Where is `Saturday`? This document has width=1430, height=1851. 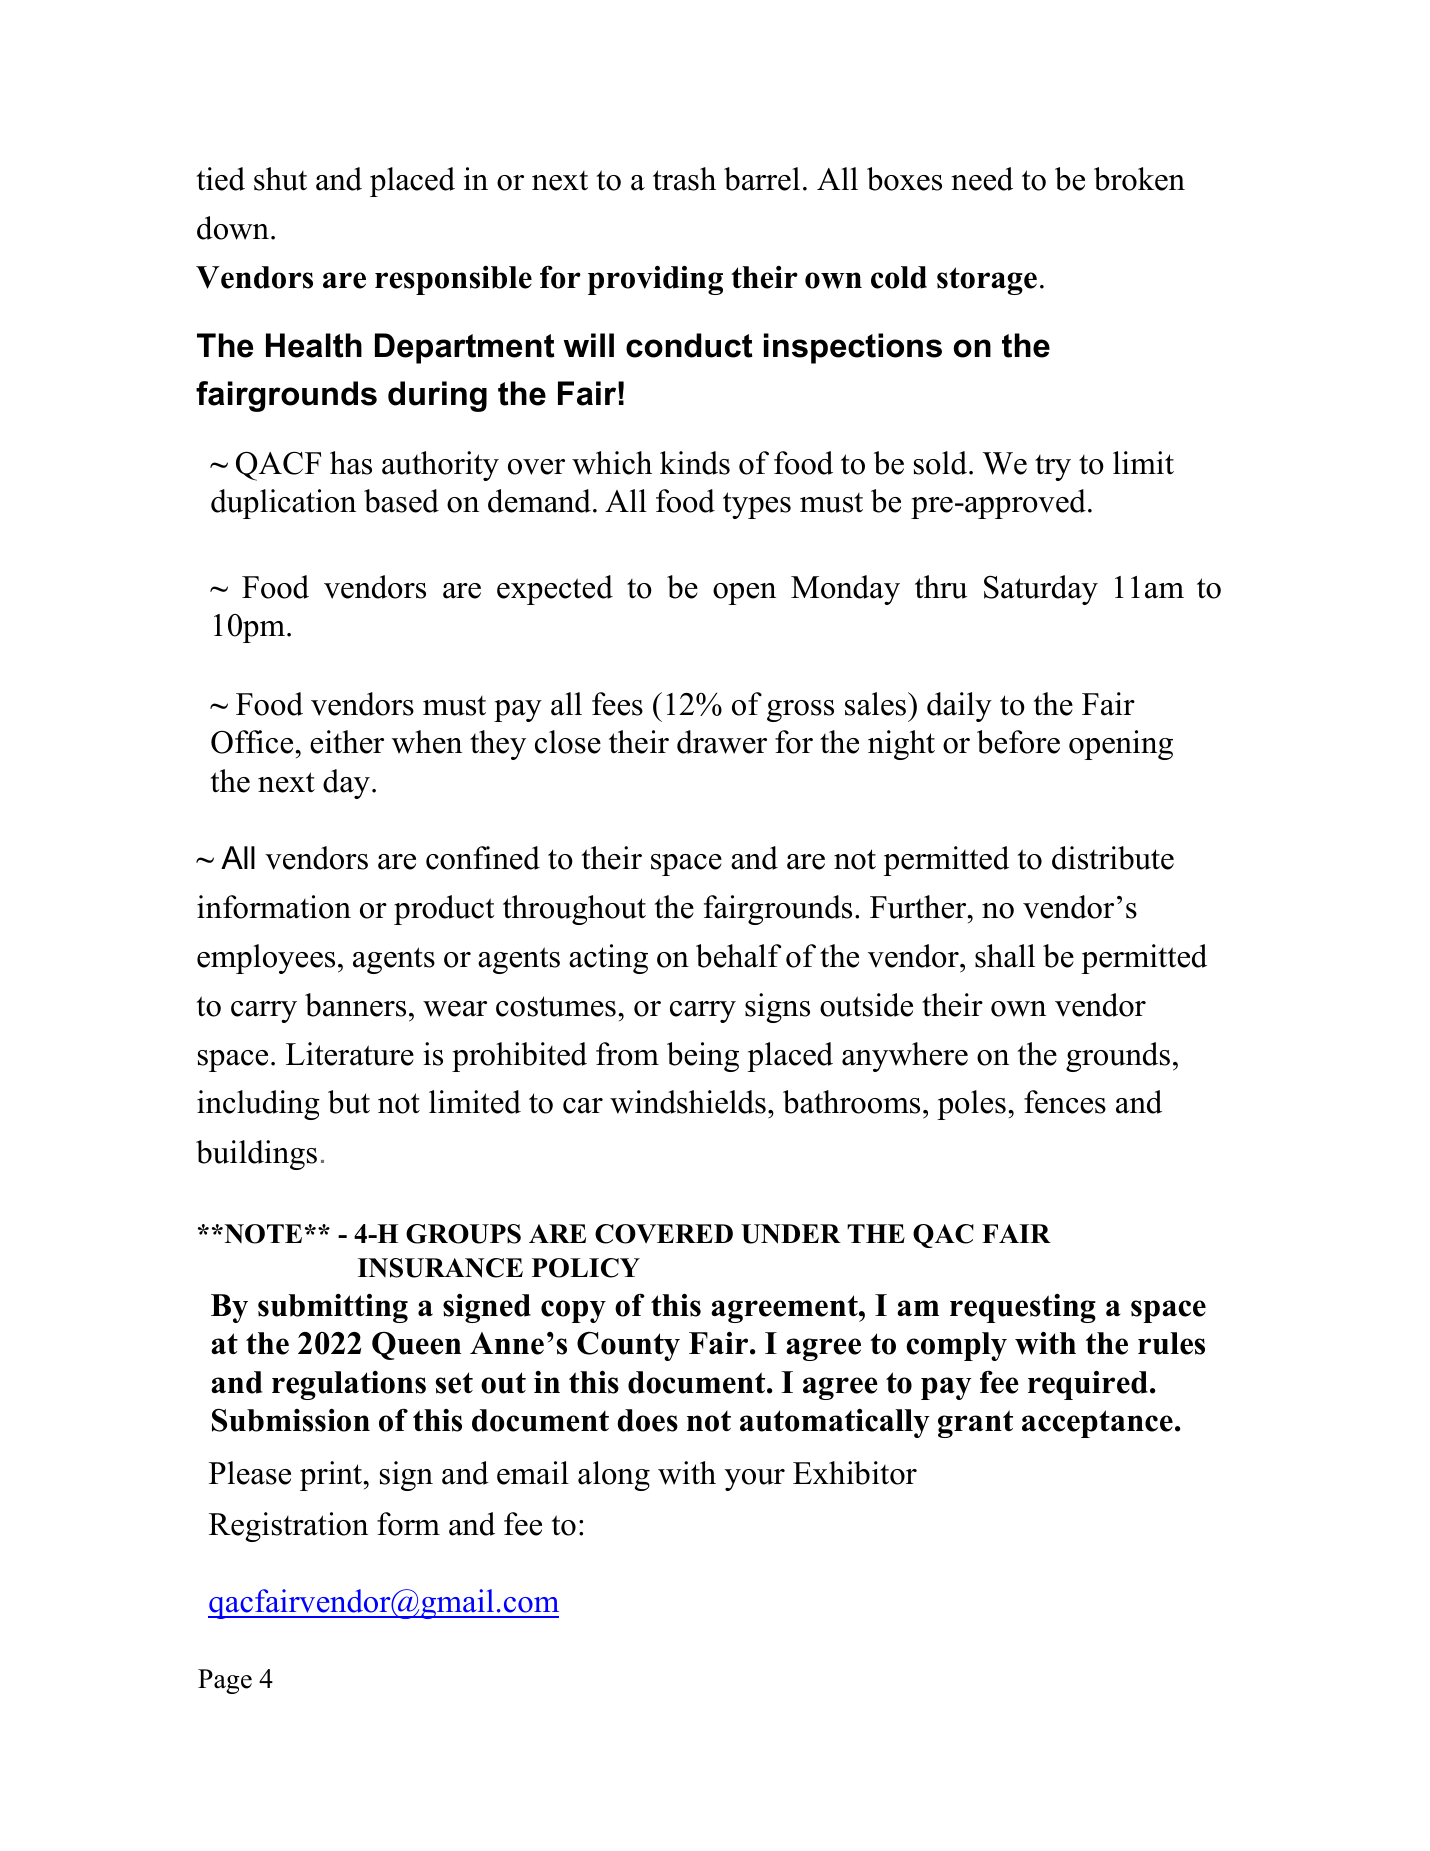 Saturday is located at coordinates (1041, 590).
